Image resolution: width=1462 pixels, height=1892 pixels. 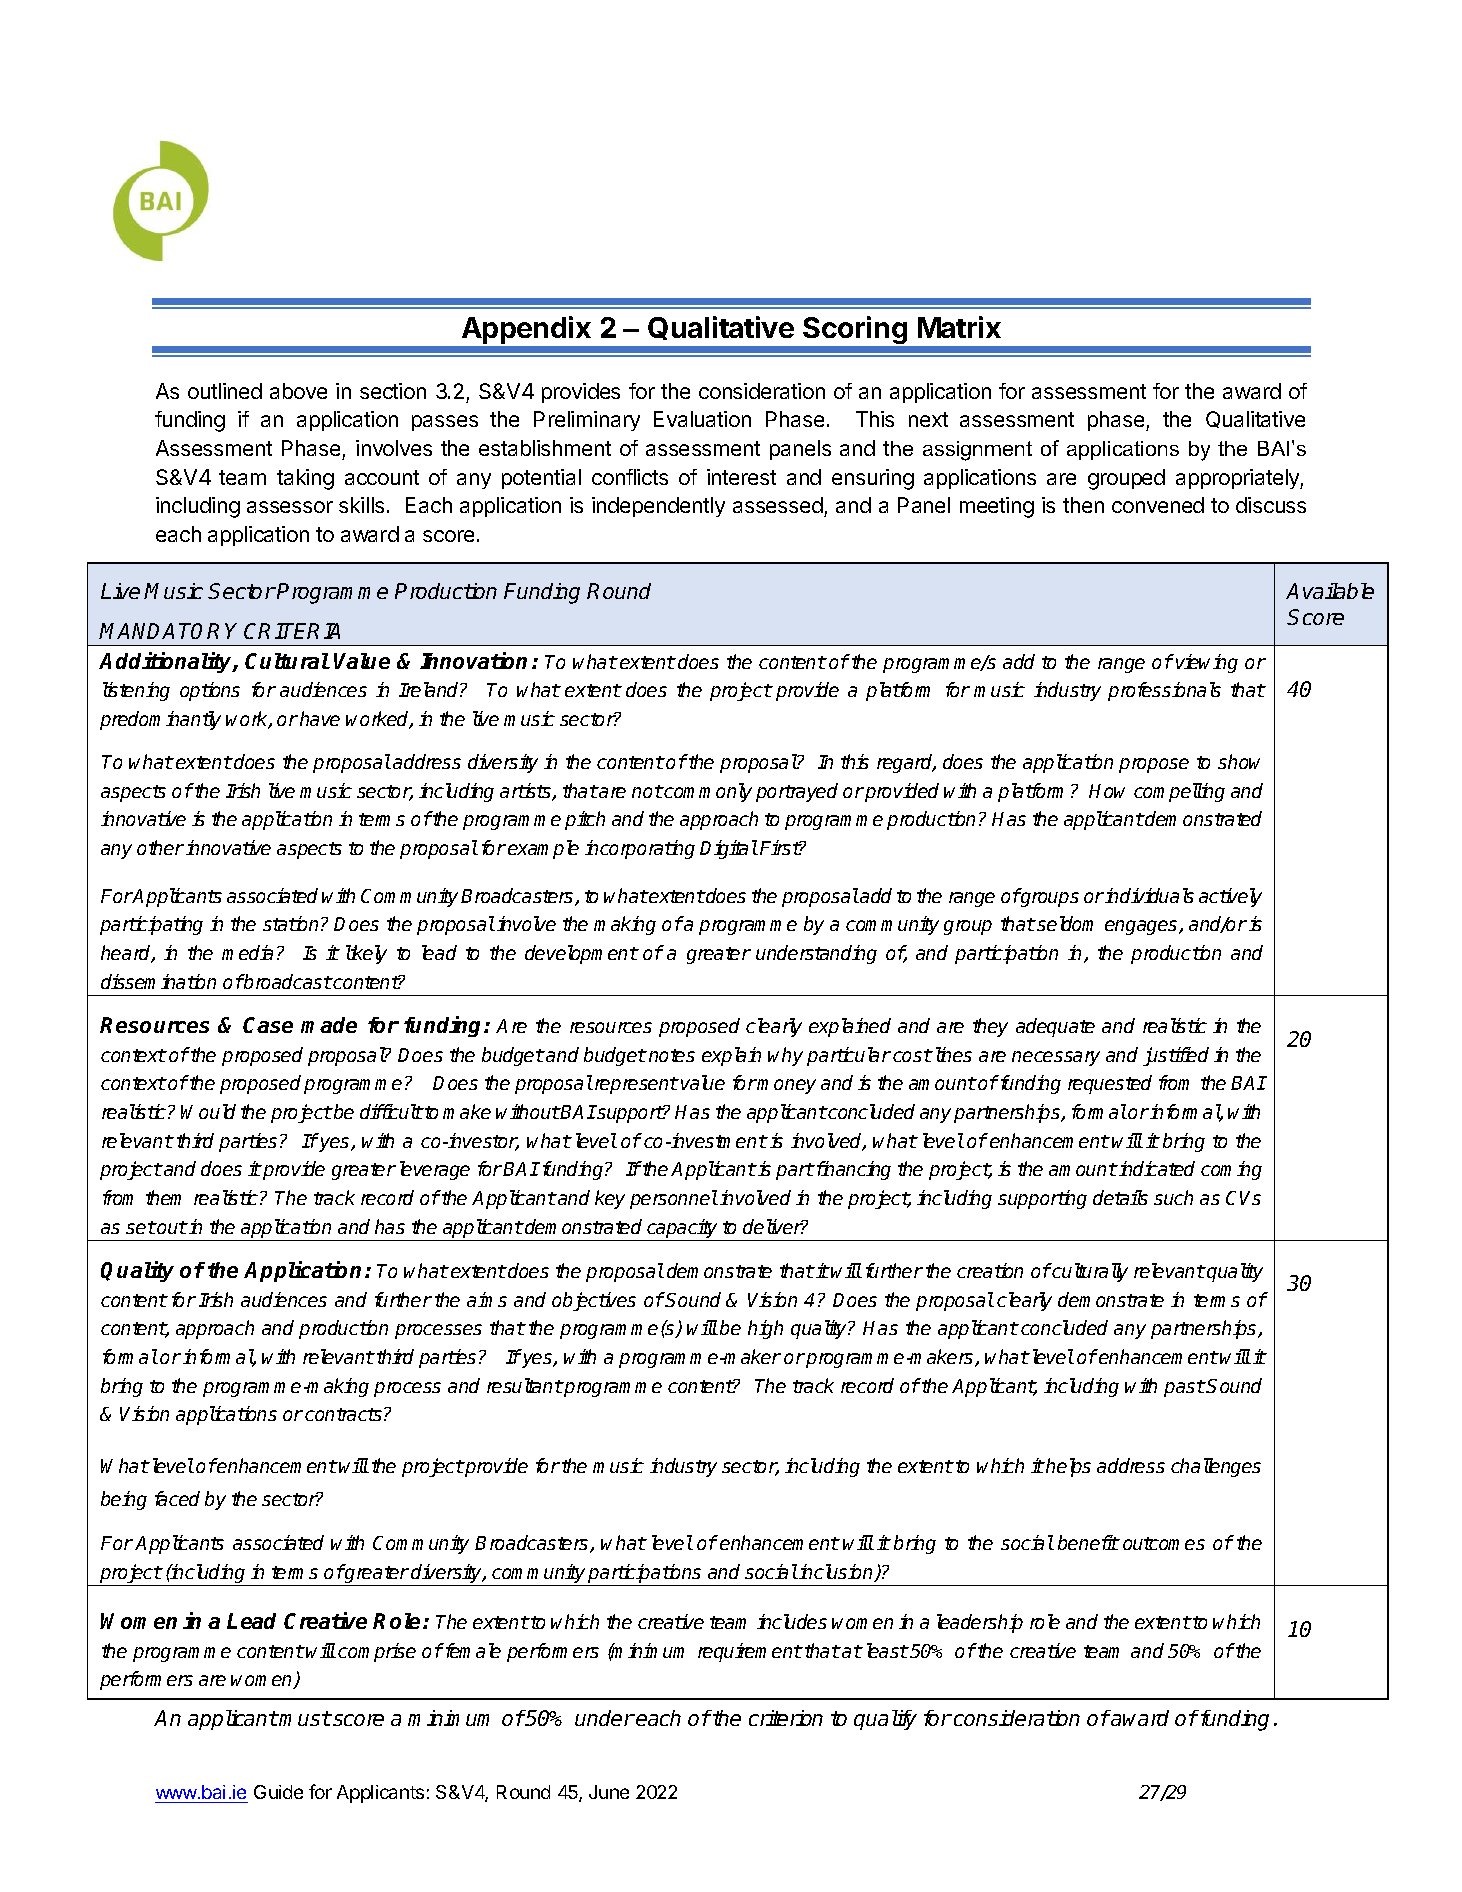 What do you see at coordinates (278, 1792) in the screenshot?
I see `Guide` at bounding box center [278, 1792].
